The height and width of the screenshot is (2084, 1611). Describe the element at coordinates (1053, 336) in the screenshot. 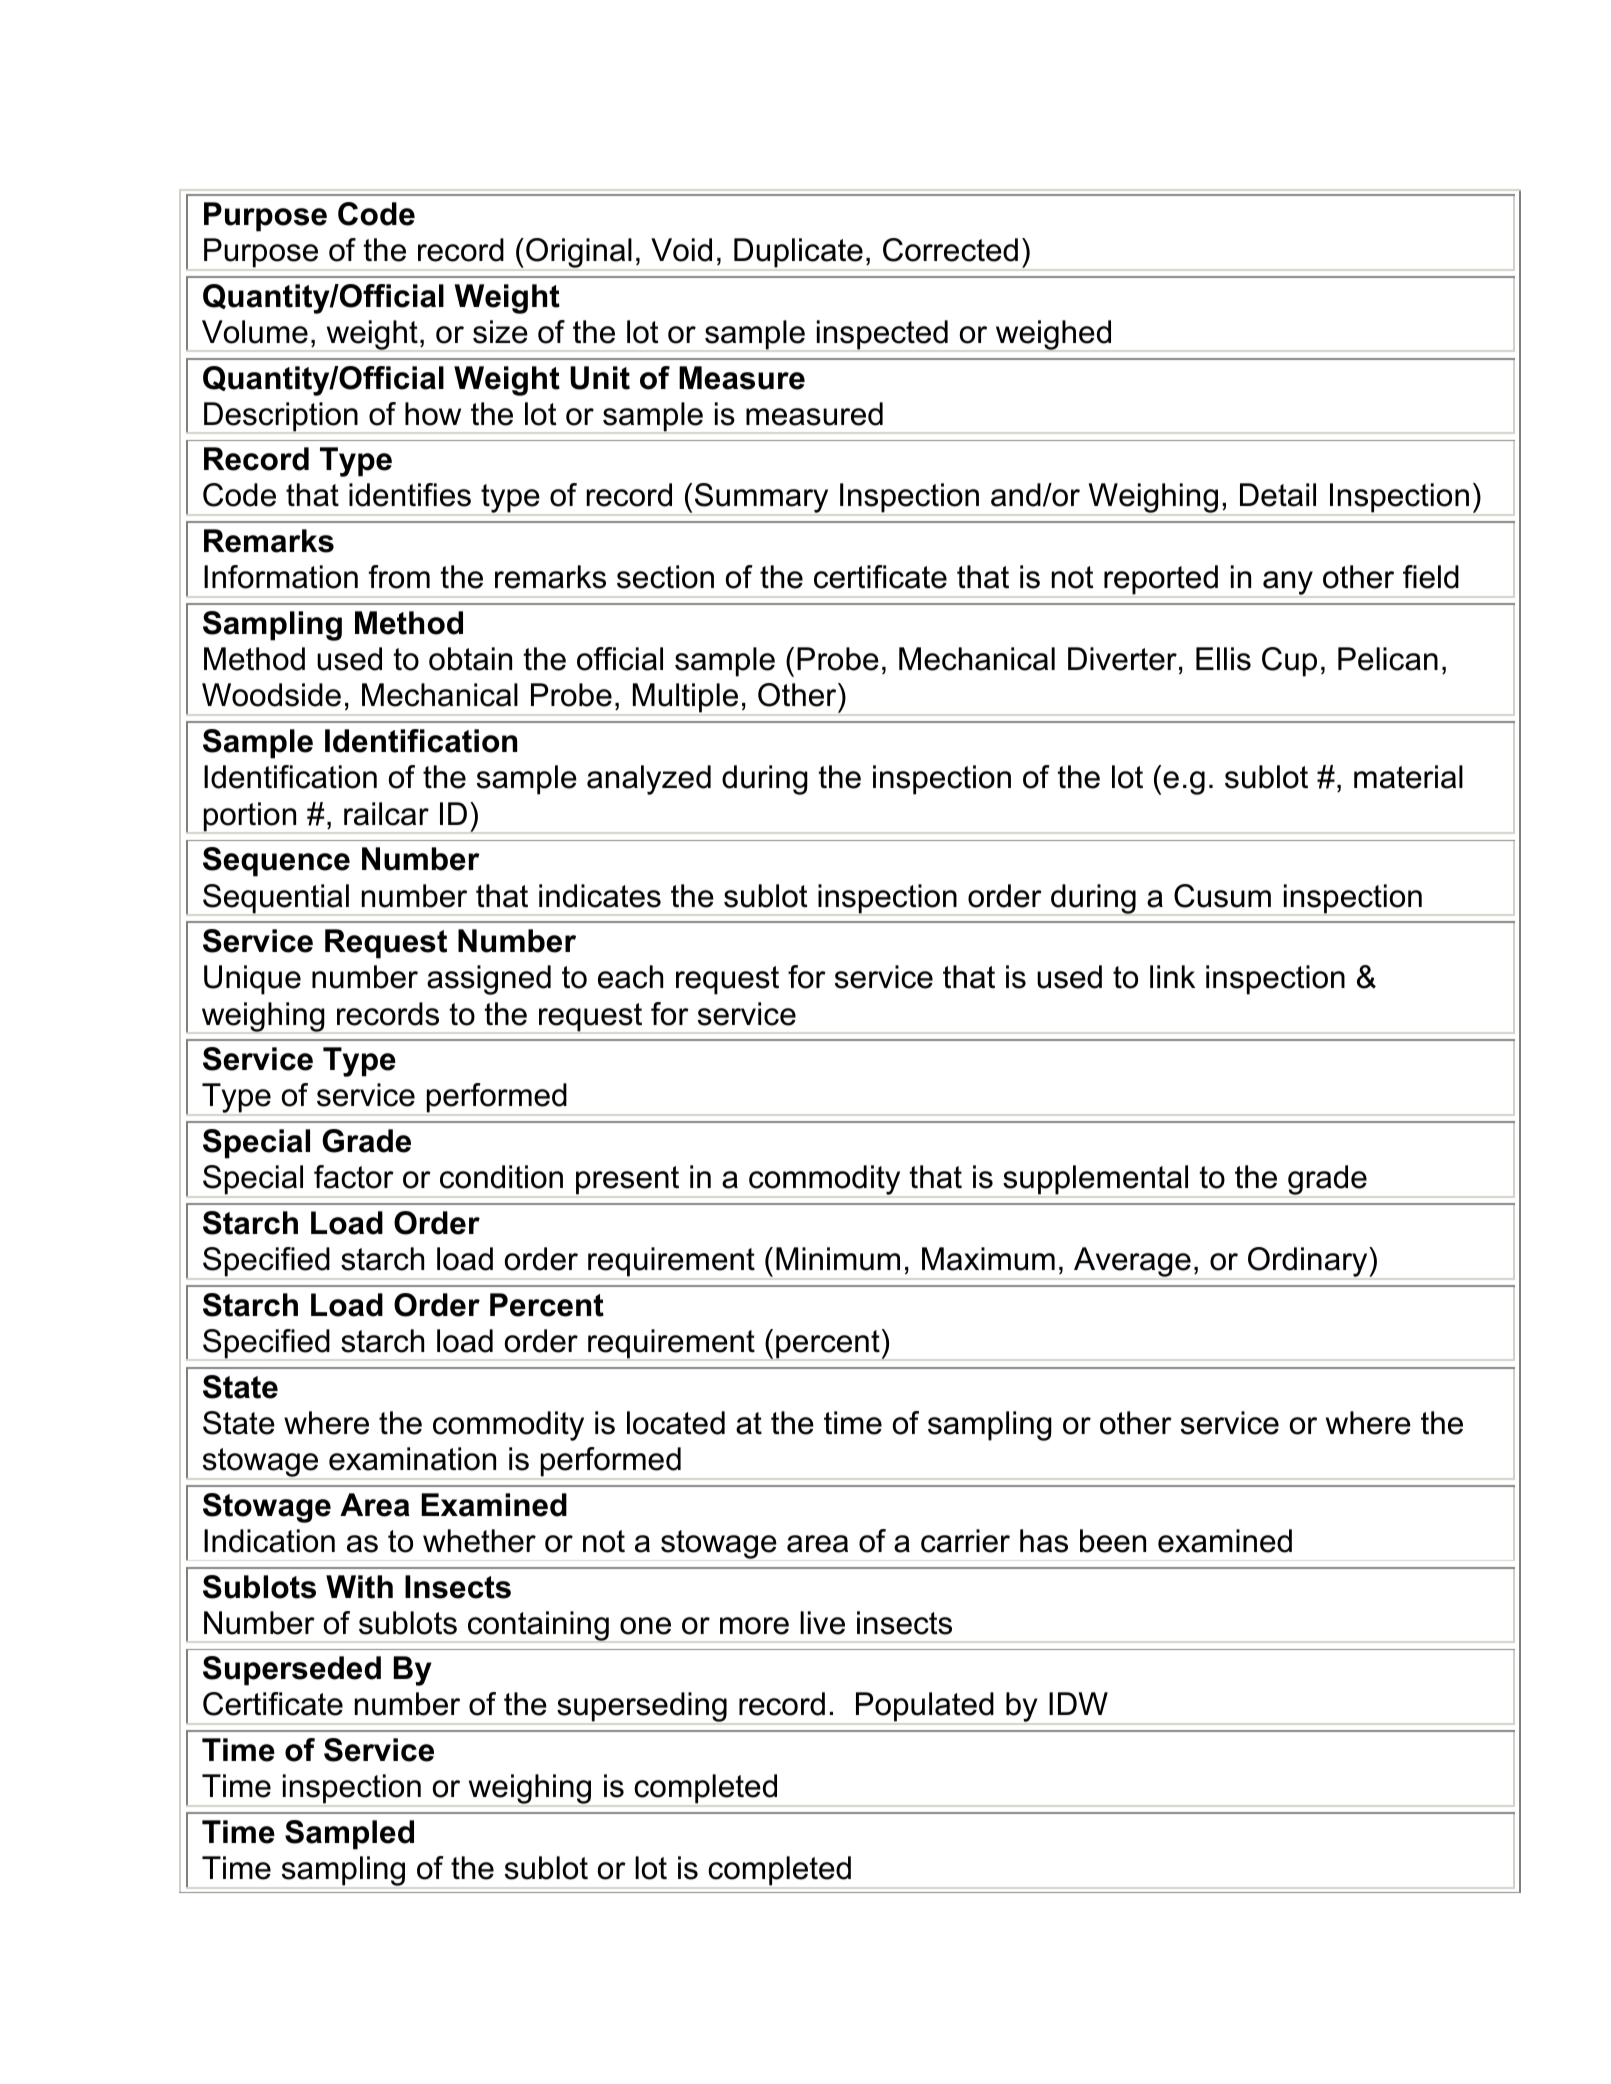

I see `weighed` at that location.
